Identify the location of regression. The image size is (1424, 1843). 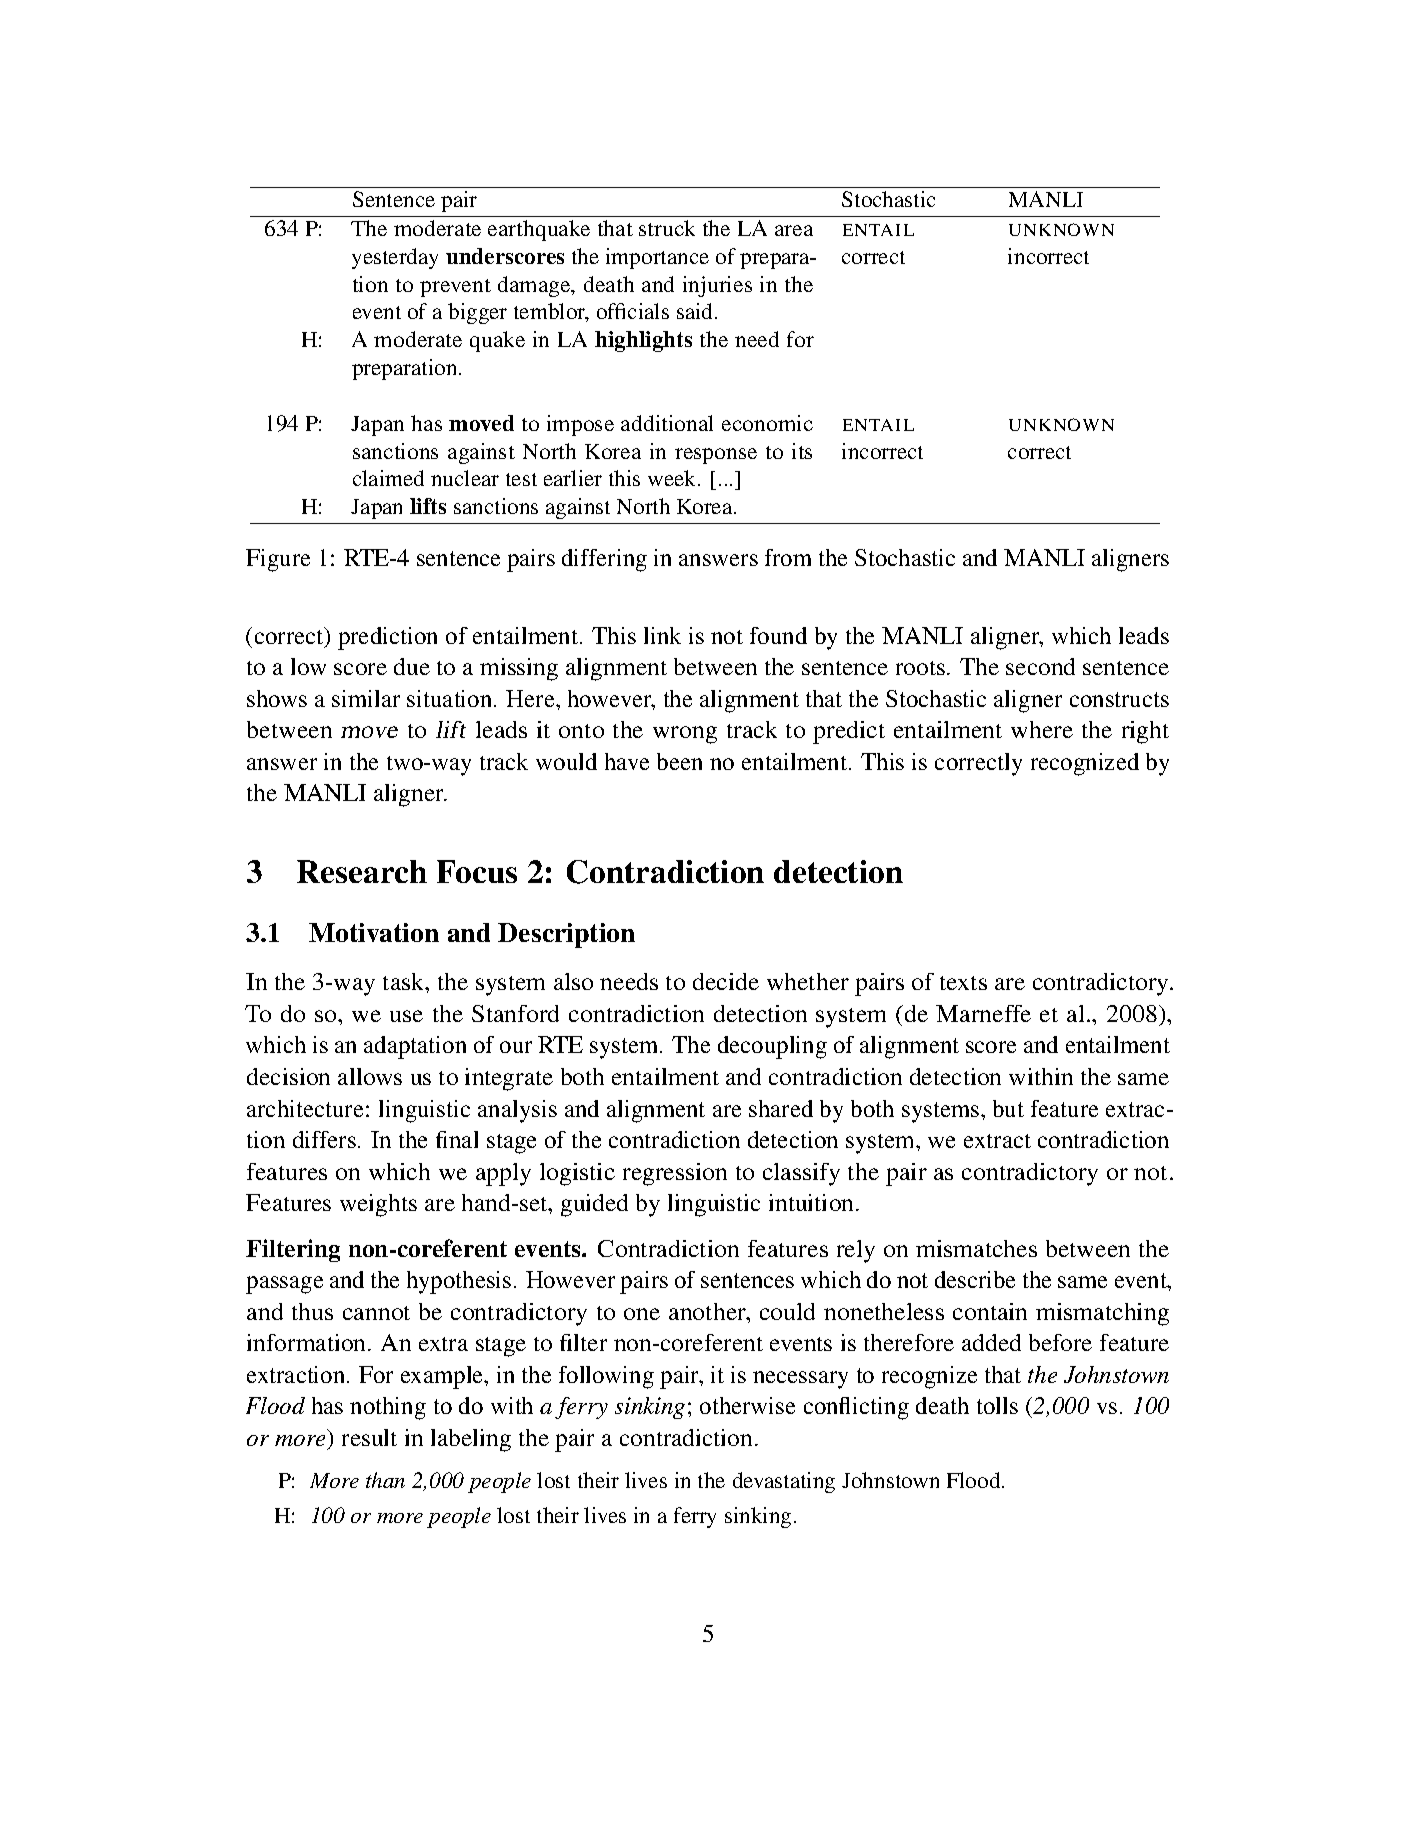
(675, 1174).
